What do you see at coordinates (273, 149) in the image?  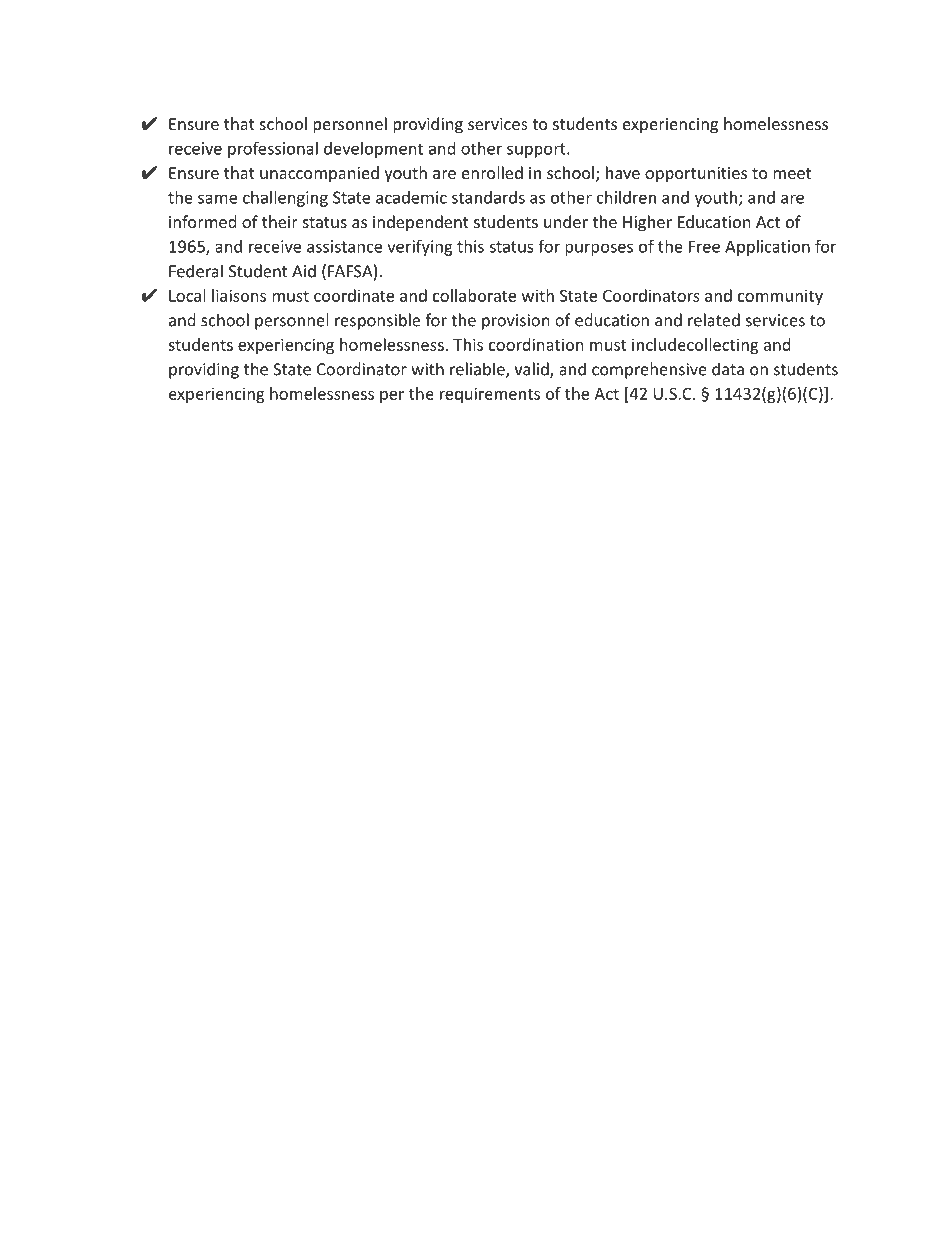 I see `professional` at bounding box center [273, 149].
